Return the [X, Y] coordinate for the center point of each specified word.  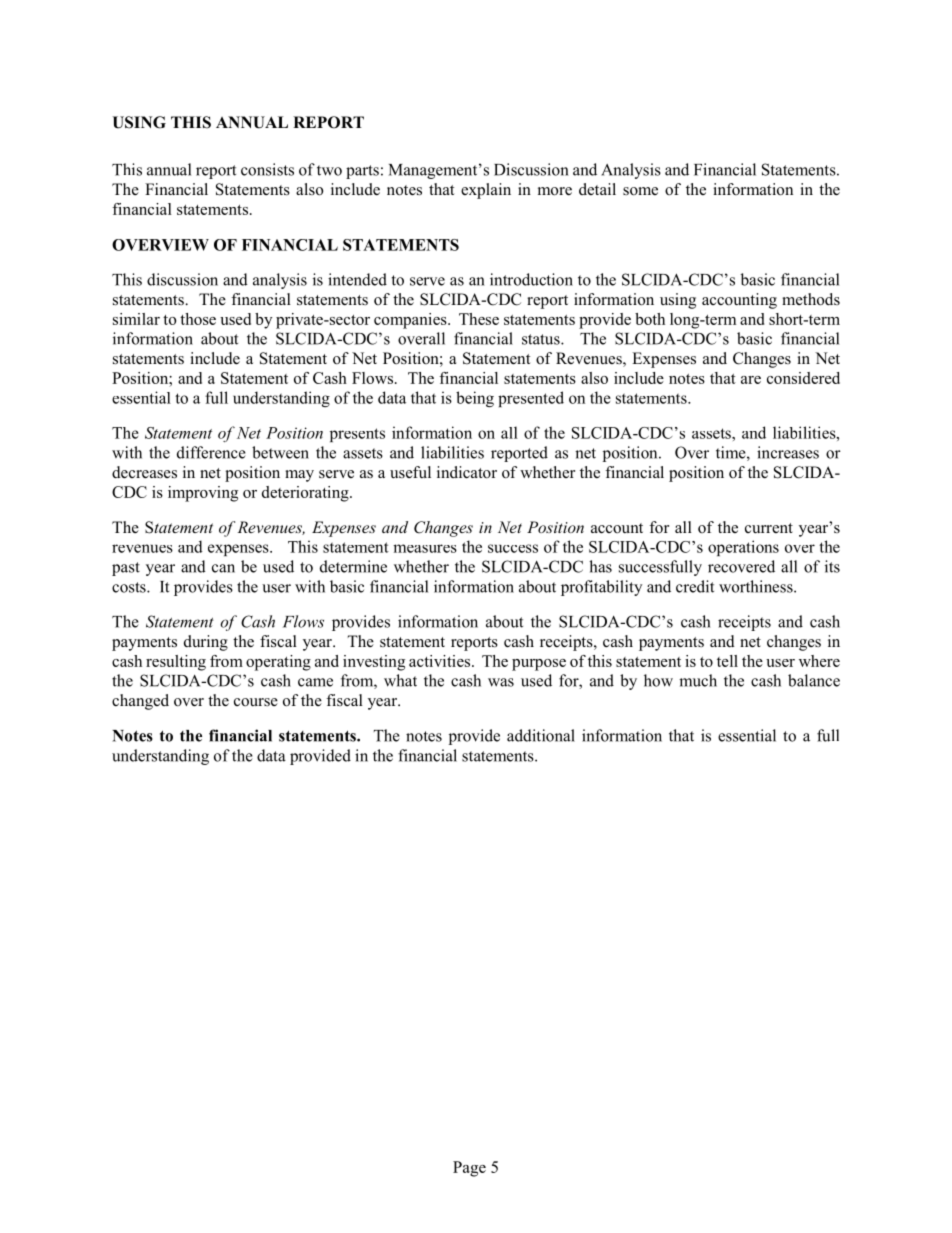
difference [211, 452]
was [501, 682]
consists [267, 169]
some [640, 191]
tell [727, 661]
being [475, 399]
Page [469, 1169]
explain [486, 191]
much [698, 680]
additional [541, 735]
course [256, 702]
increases [788, 452]
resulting [176, 663]
